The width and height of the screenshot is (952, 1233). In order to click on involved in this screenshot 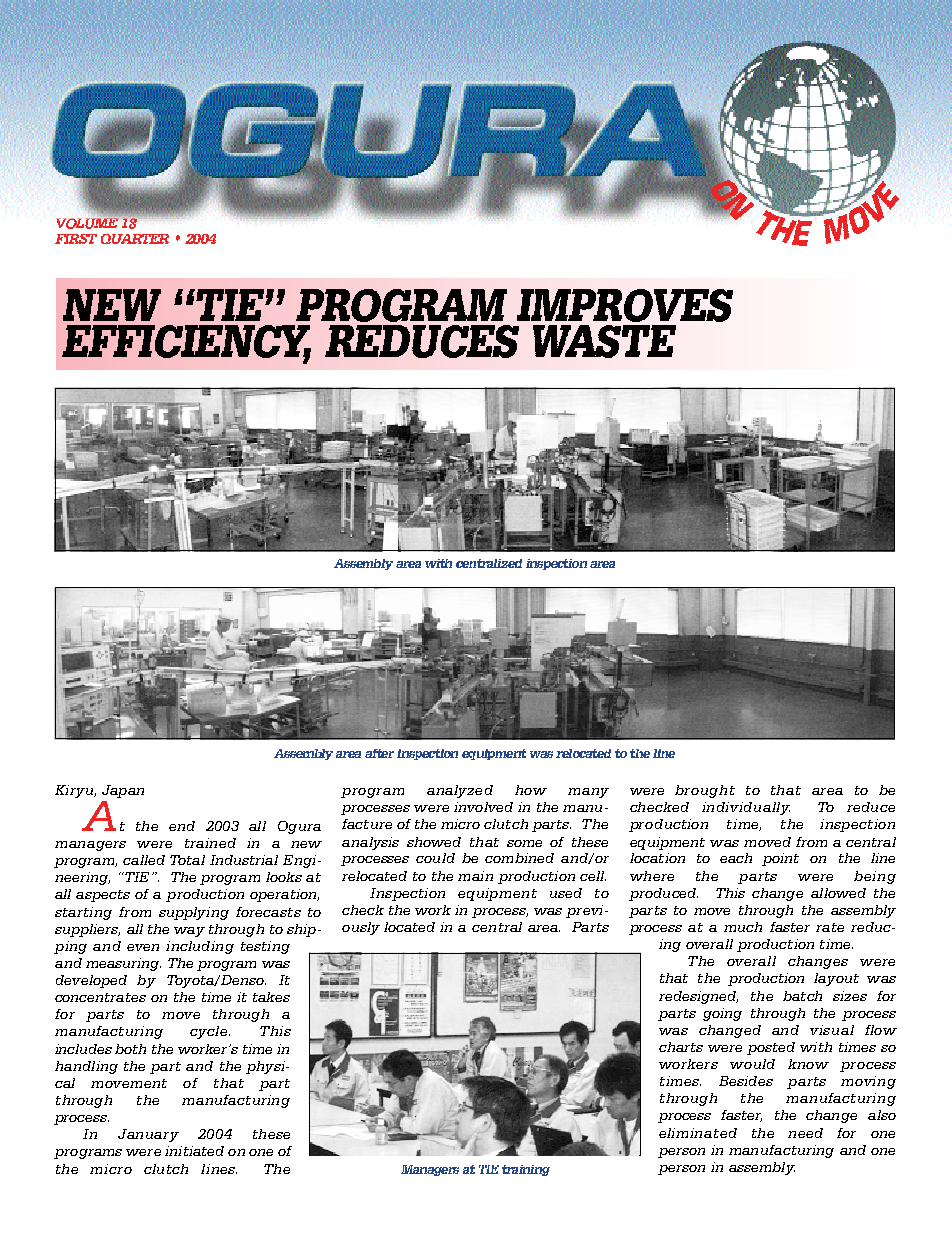, I will do `click(483, 807)`.
